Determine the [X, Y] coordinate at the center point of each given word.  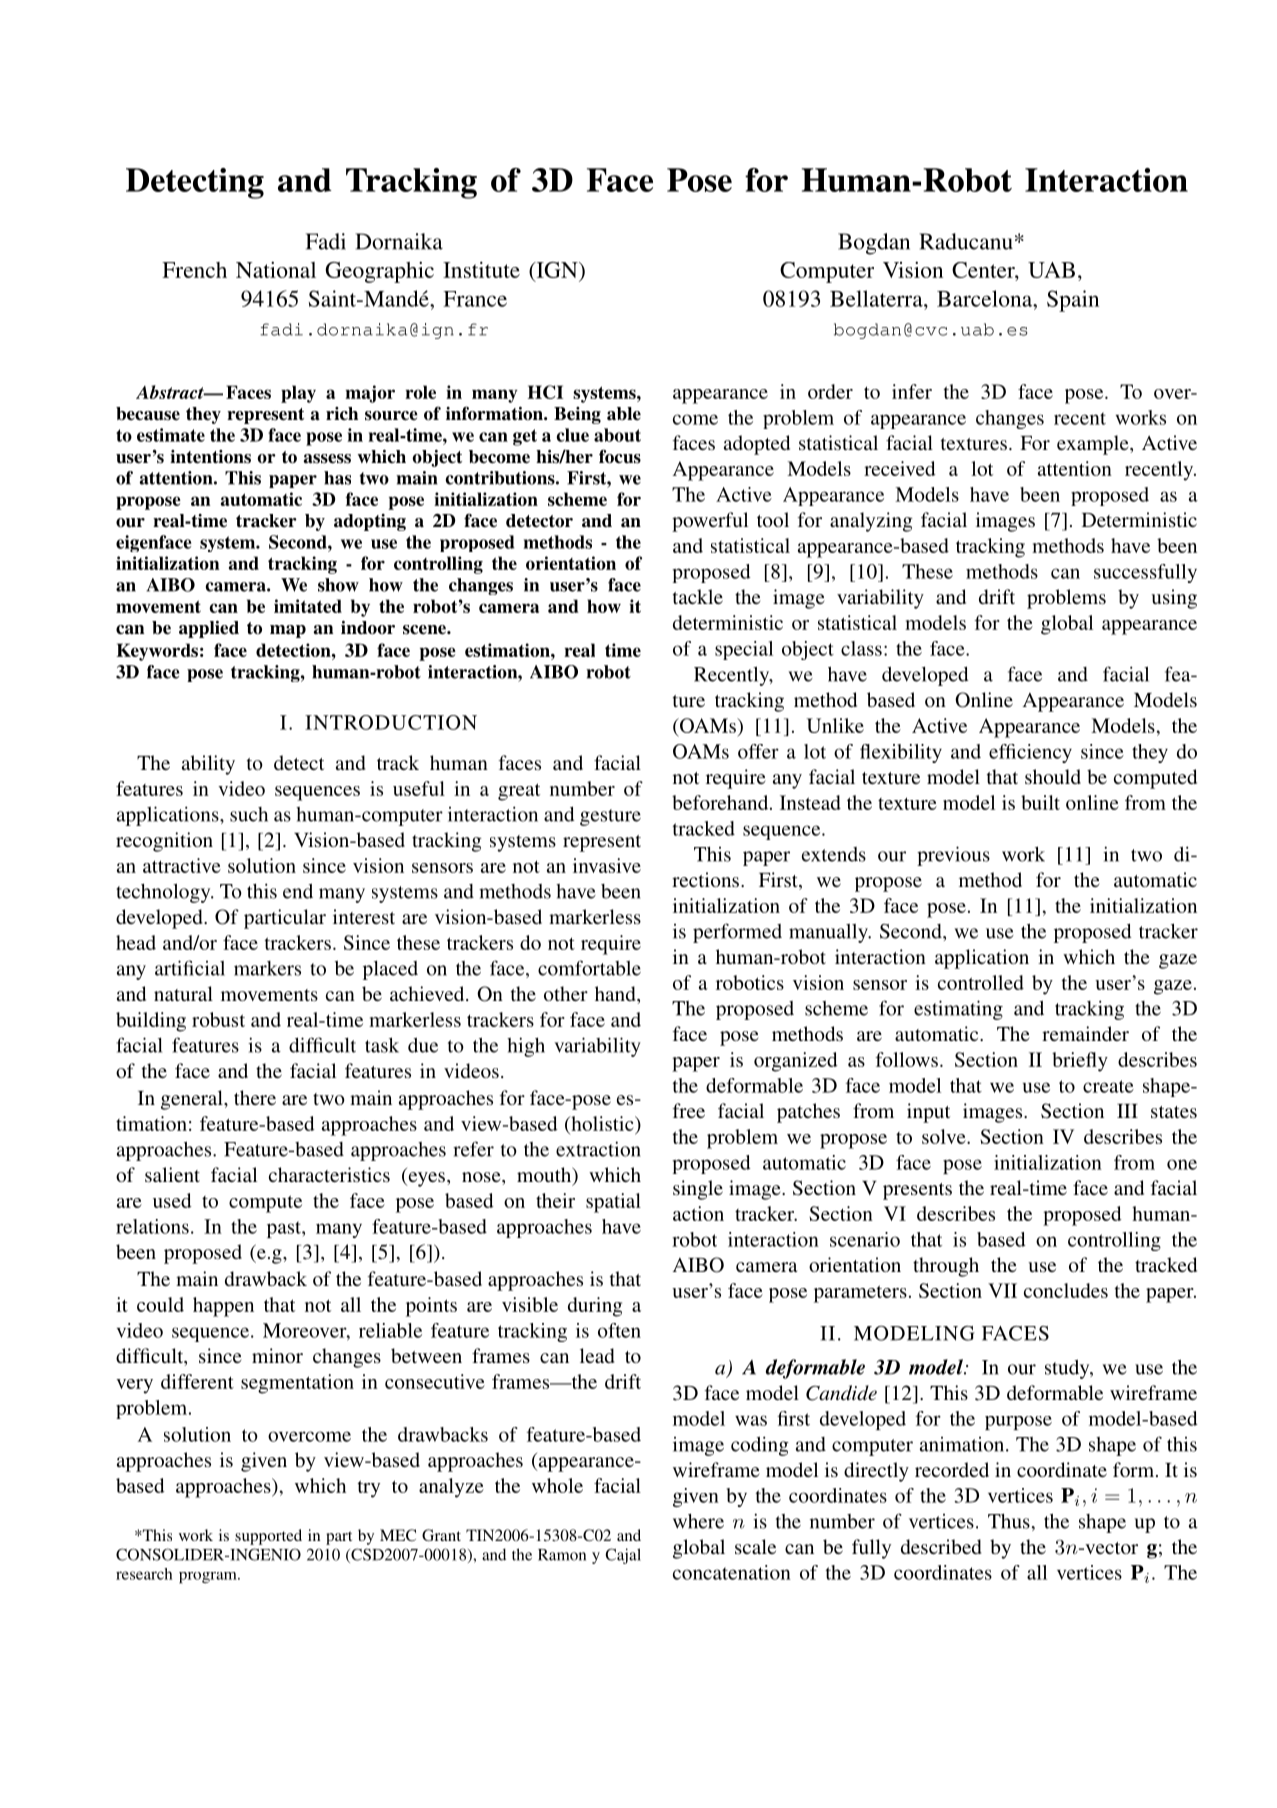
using [1174, 599]
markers [267, 968]
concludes [1066, 1290]
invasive [607, 865]
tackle [698, 596]
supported [268, 1537]
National [276, 269]
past [285, 1229]
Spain [1073, 301]
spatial [613, 1203]
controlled [981, 982]
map [288, 631]
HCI [545, 392]
